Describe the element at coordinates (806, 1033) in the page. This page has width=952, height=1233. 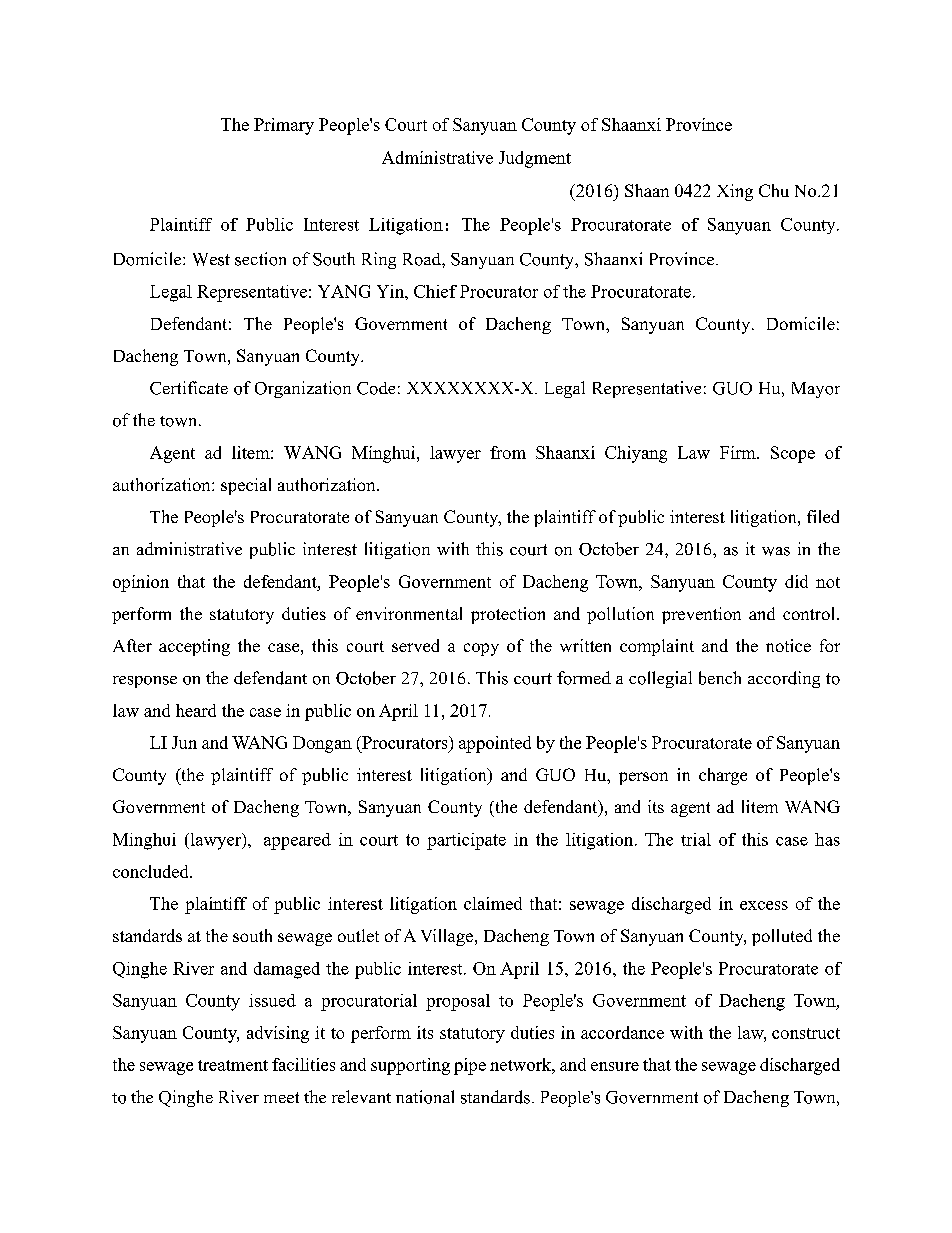
I see `construct` at that location.
